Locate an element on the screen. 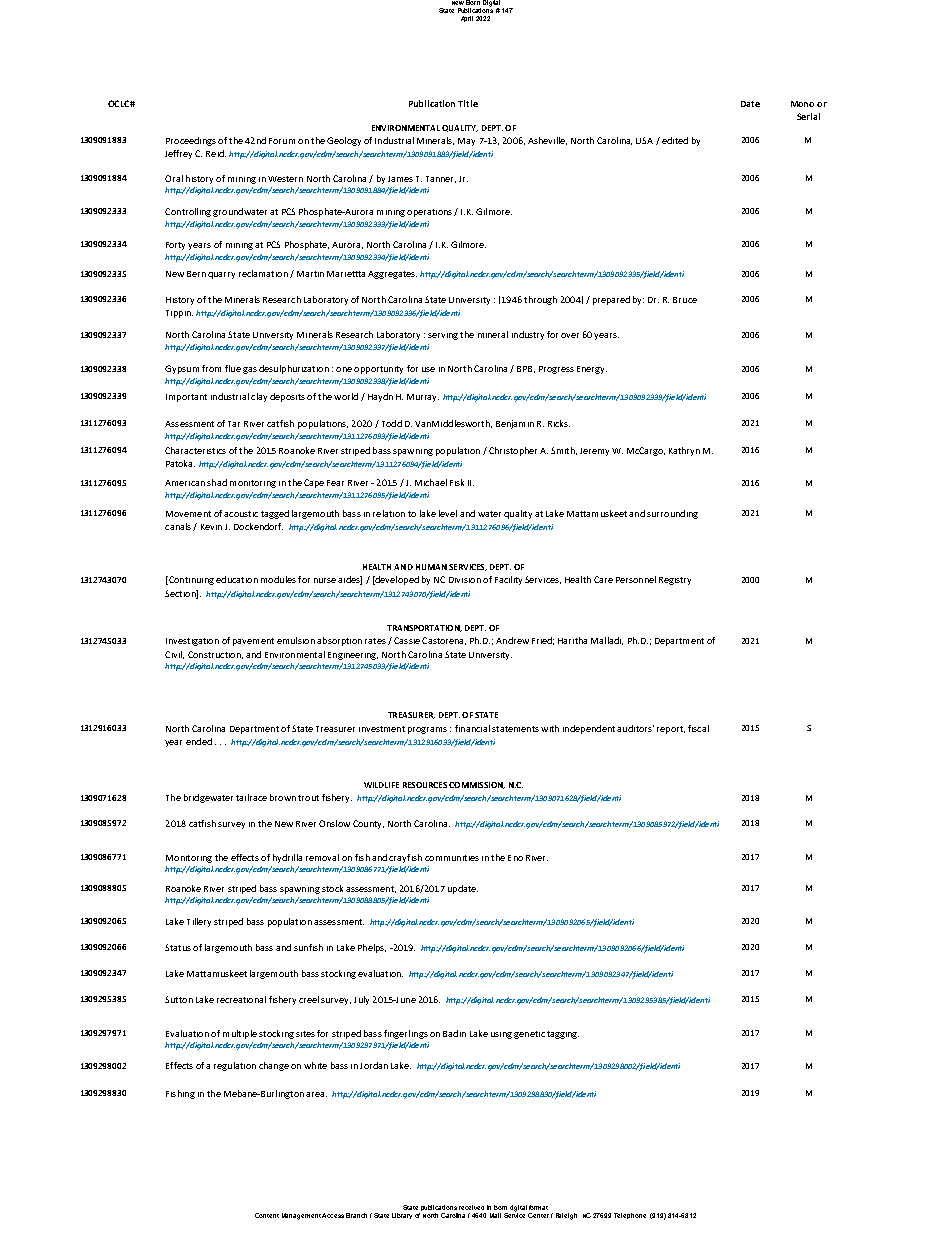 This screenshot has height=1233, width=952. Tar is located at coordinates (234, 424).
